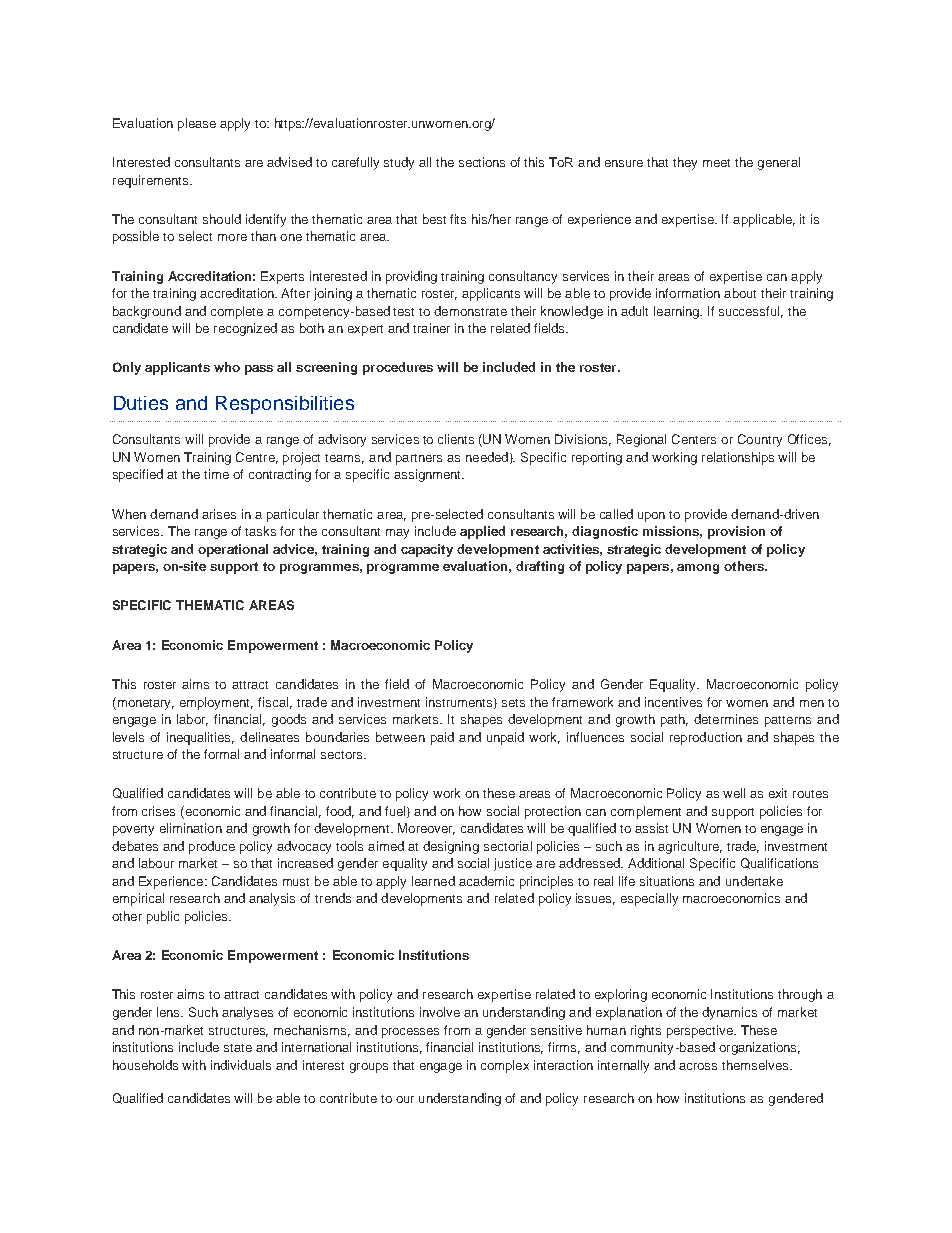 The height and width of the page is (1233, 952). What do you see at coordinates (197, 124) in the page?
I see `please` at bounding box center [197, 124].
